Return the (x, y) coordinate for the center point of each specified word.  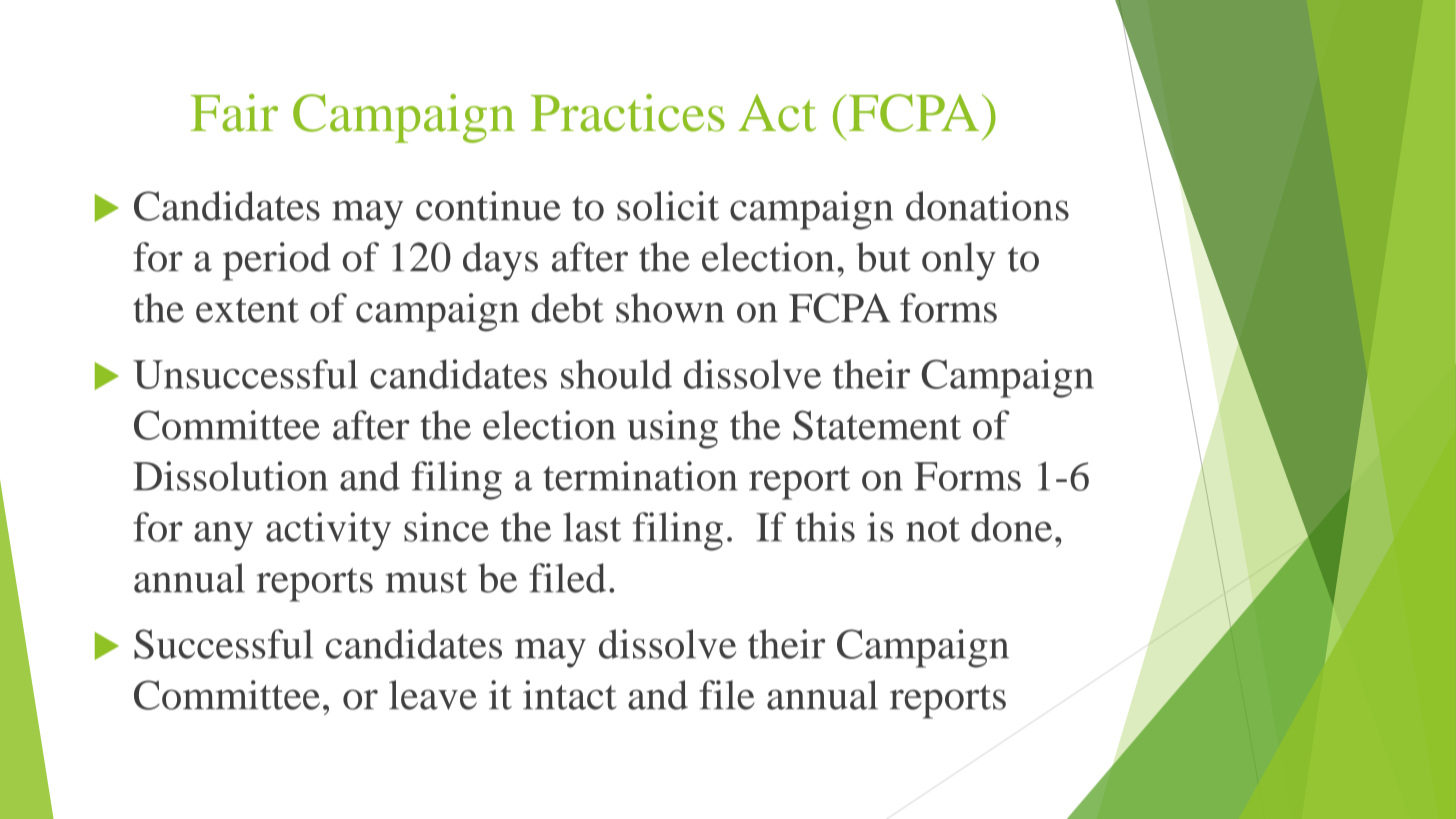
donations (987, 206)
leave (433, 695)
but (883, 257)
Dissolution (230, 476)
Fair (234, 113)
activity (328, 531)
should (616, 374)
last (592, 527)
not (933, 529)
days (500, 261)
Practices (628, 113)
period (277, 261)
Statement (877, 425)
